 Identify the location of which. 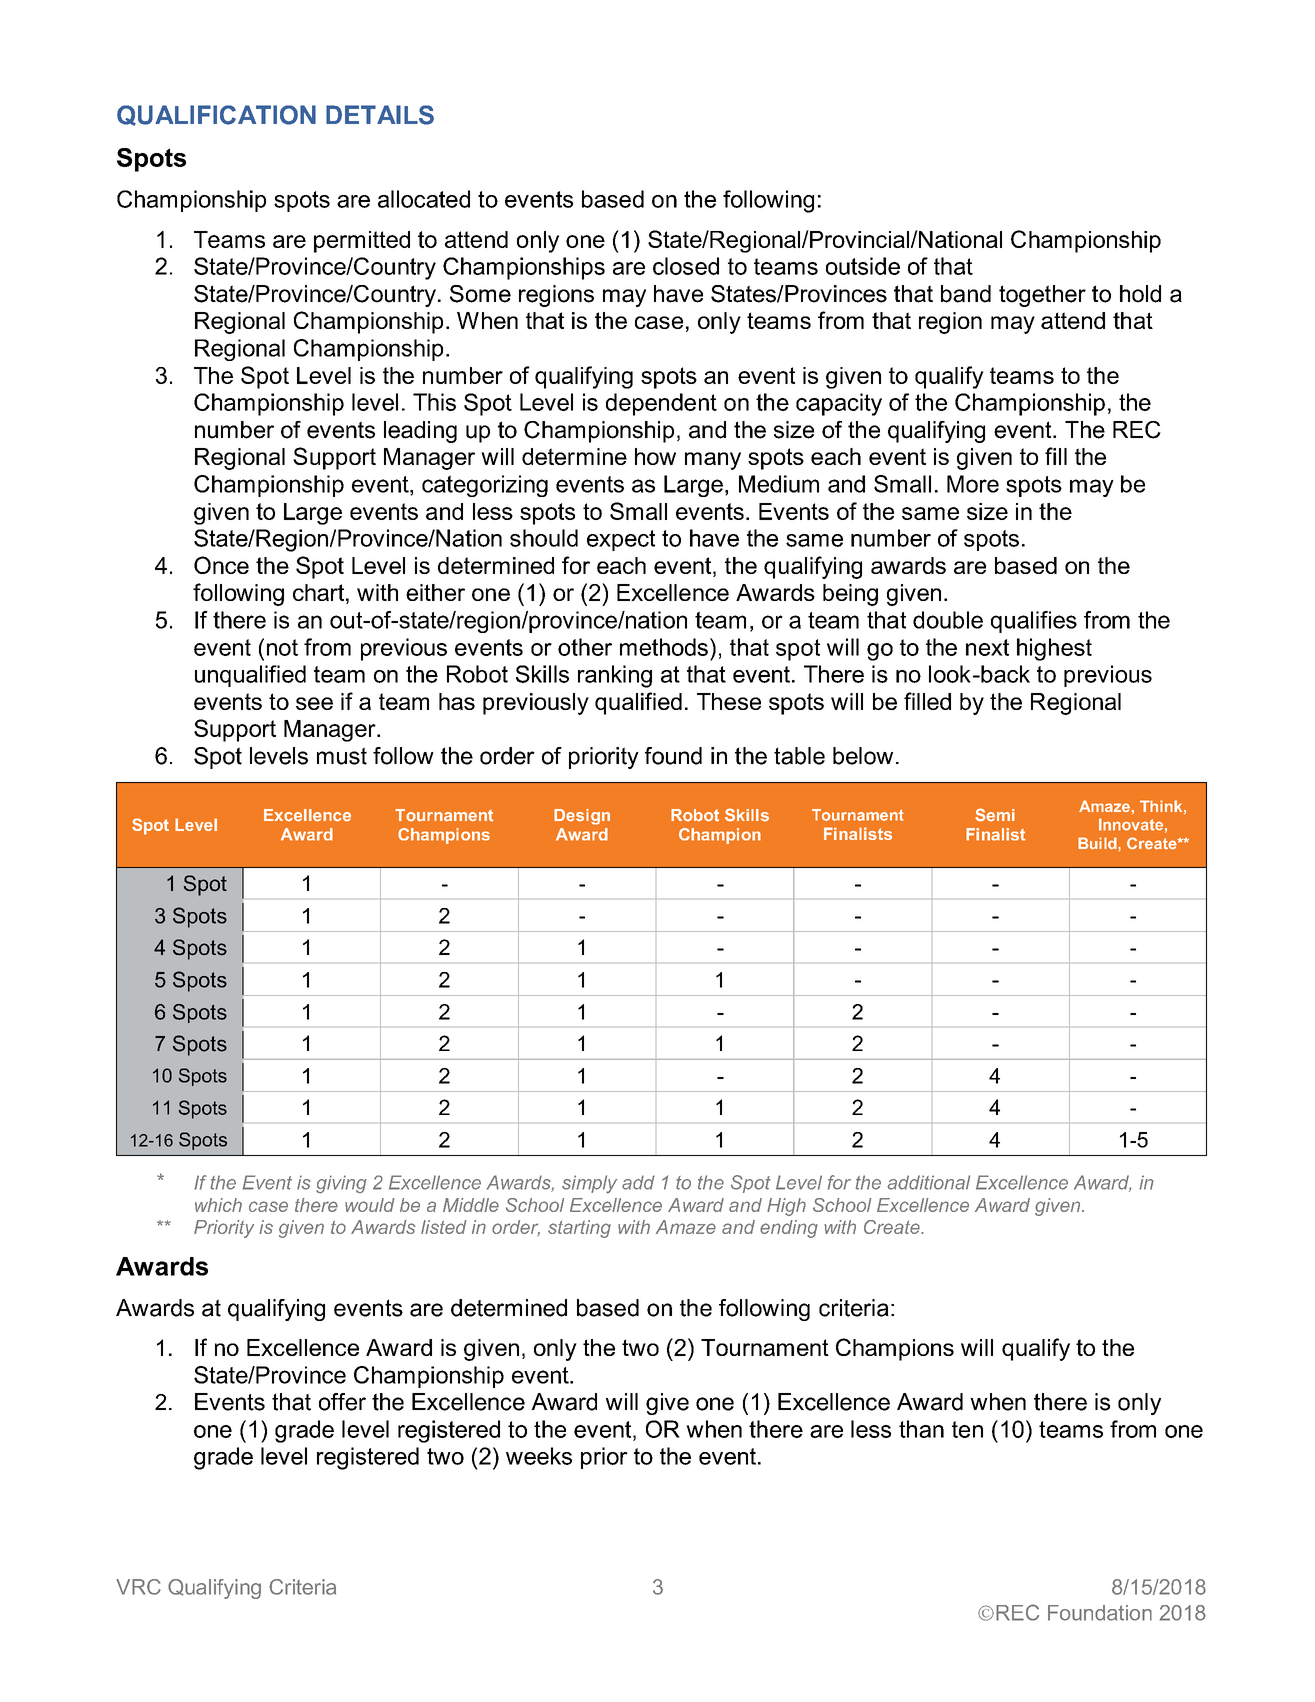
(218, 1205).
